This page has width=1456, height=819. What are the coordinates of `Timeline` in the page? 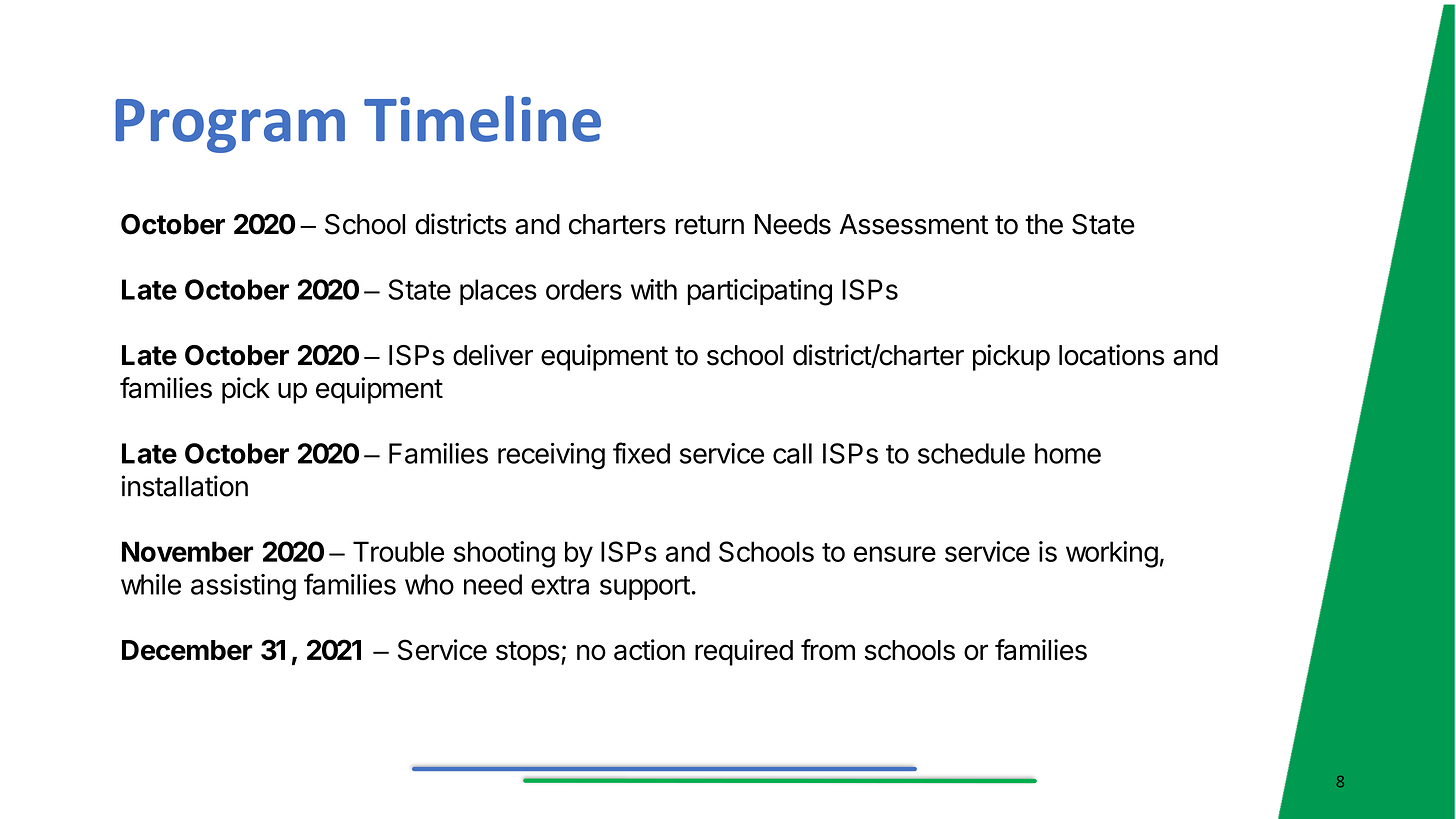 It's located at (482, 119).
